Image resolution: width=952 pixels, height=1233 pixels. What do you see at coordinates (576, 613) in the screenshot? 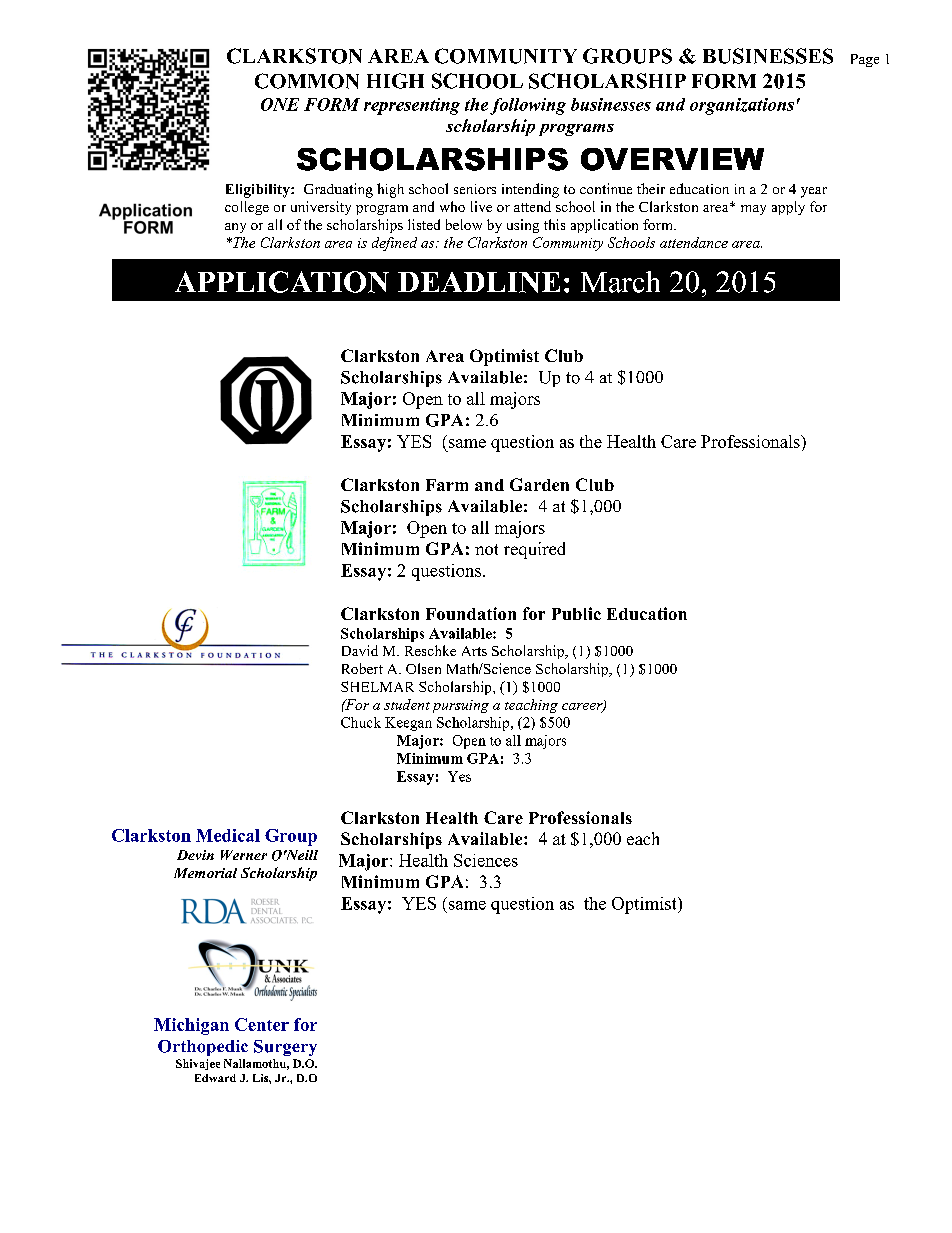
I see `Public` at bounding box center [576, 613].
